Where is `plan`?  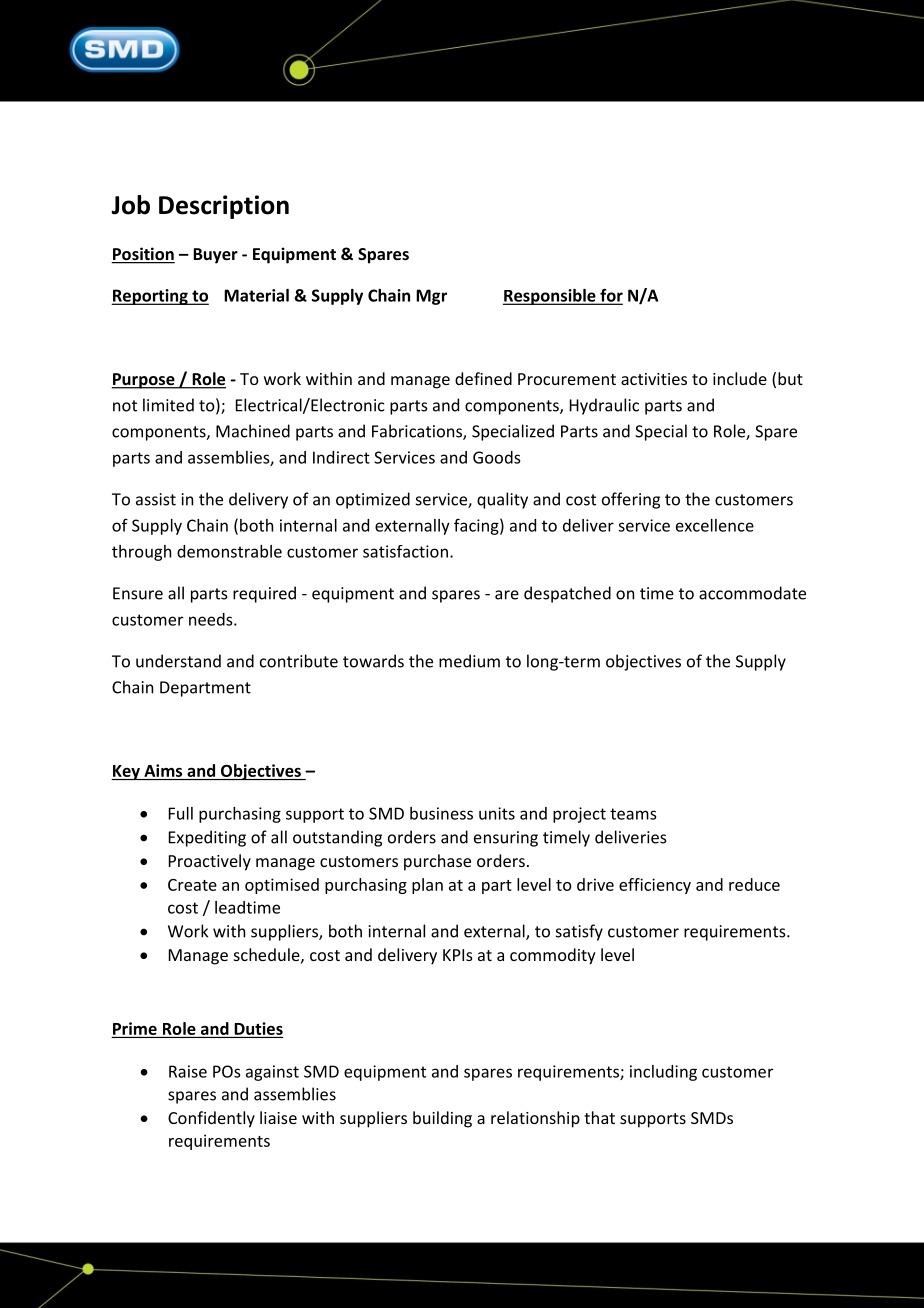 plan is located at coordinates (427, 886).
